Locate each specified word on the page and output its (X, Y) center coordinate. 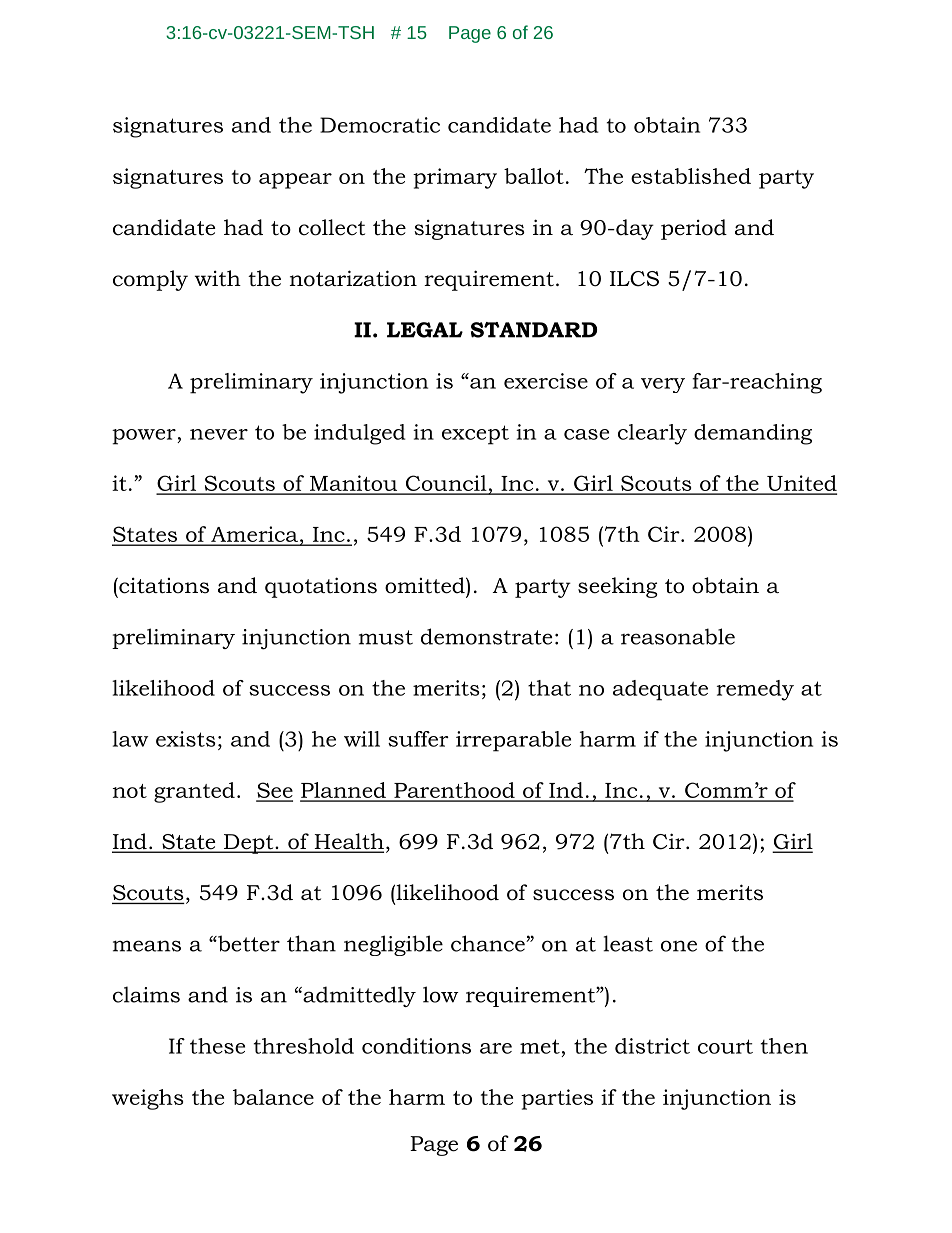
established (691, 176)
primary (455, 178)
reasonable (678, 636)
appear (295, 181)
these (217, 1046)
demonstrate (486, 636)
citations (163, 585)
